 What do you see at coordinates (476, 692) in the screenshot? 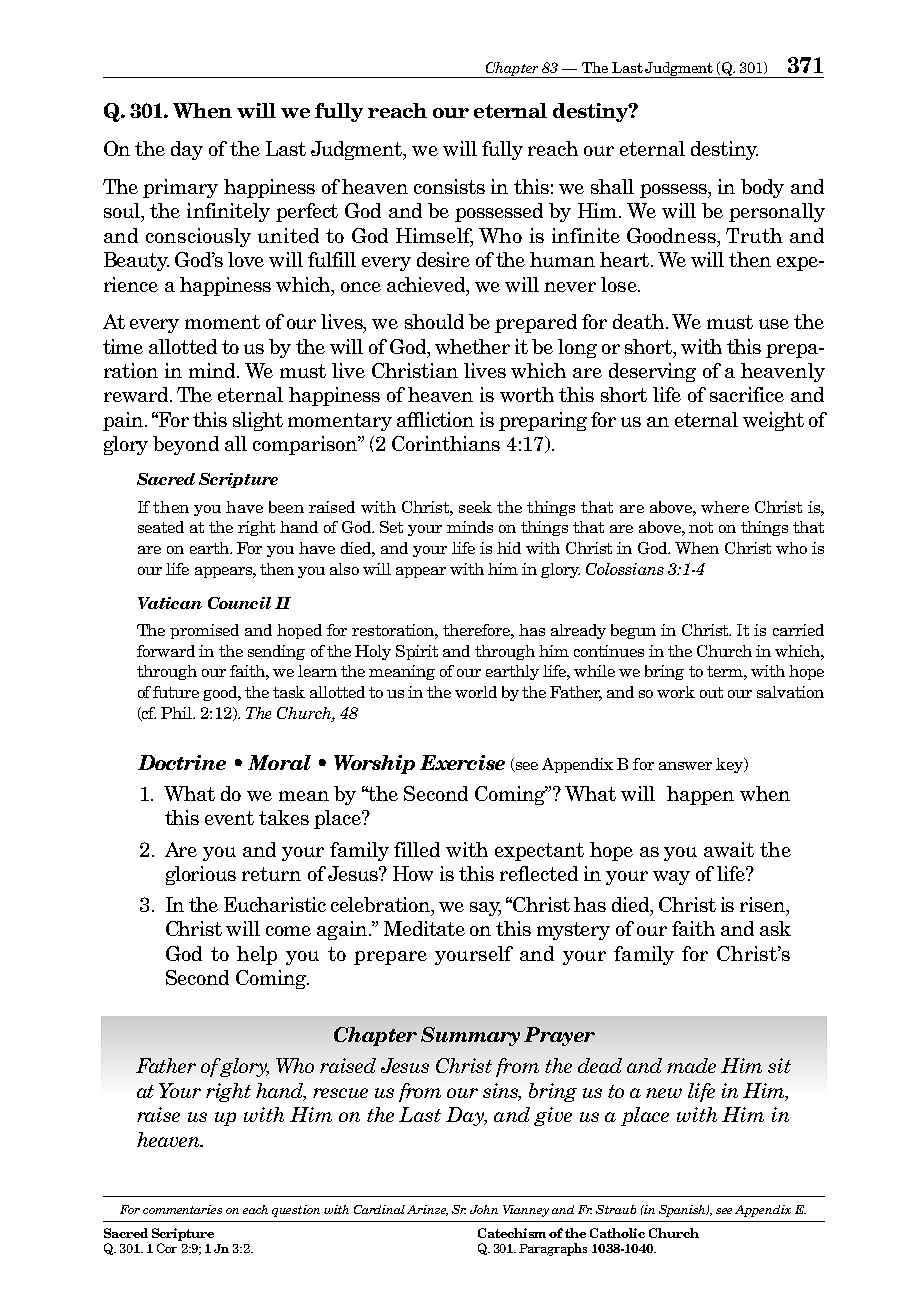
I see `world` at bounding box center [476, 692].
